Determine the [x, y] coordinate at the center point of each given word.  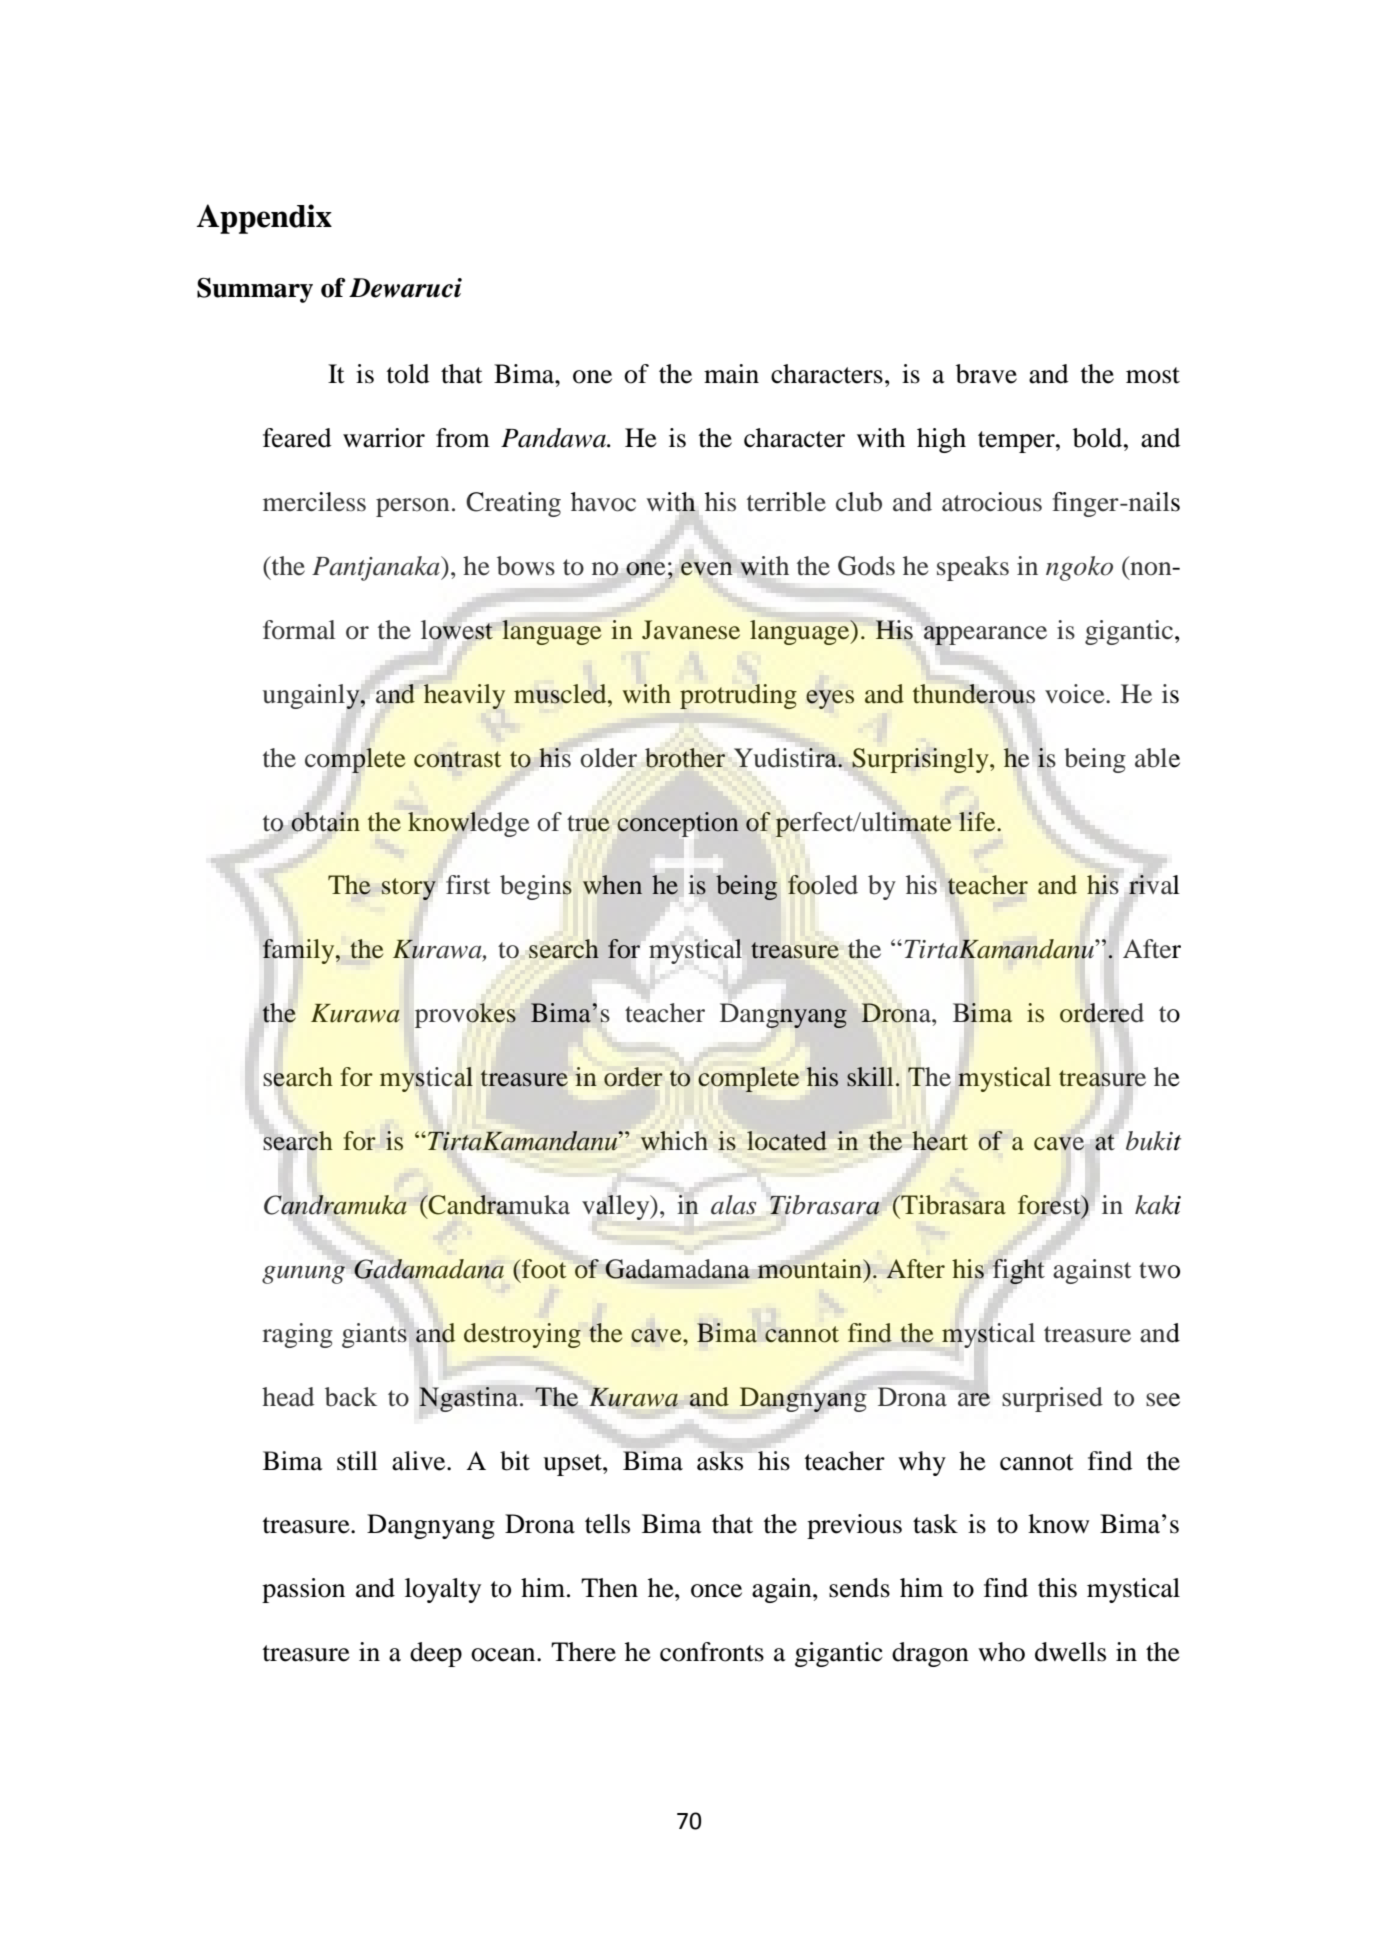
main [731, 374]
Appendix [264, 219]
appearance [985, 636]
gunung [303, 1275]
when [612, 885]
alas [733, 1205]
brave [986, 374]
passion [303, 1590]
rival [1154, 885]
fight [1018, 1271]
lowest [457, 630]
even [706, 569]
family [300, 951]
